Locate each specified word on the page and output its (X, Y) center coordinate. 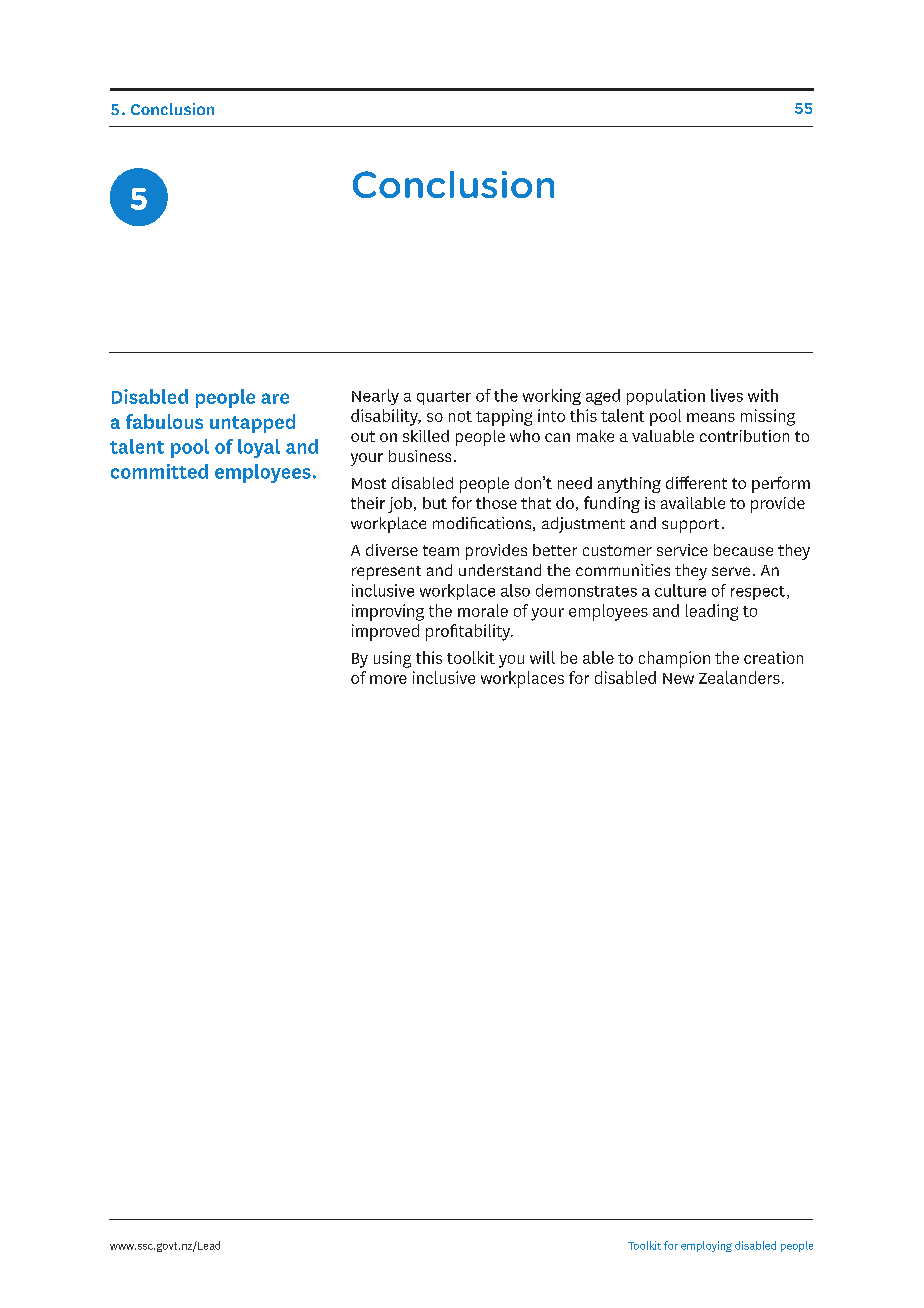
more (388, 679)
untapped (252, 423)
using (392, 659)
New (678, 678)
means (711, 417)
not (460, 416)
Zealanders (739, 677)
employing (706, 1246)
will (542, 657)
